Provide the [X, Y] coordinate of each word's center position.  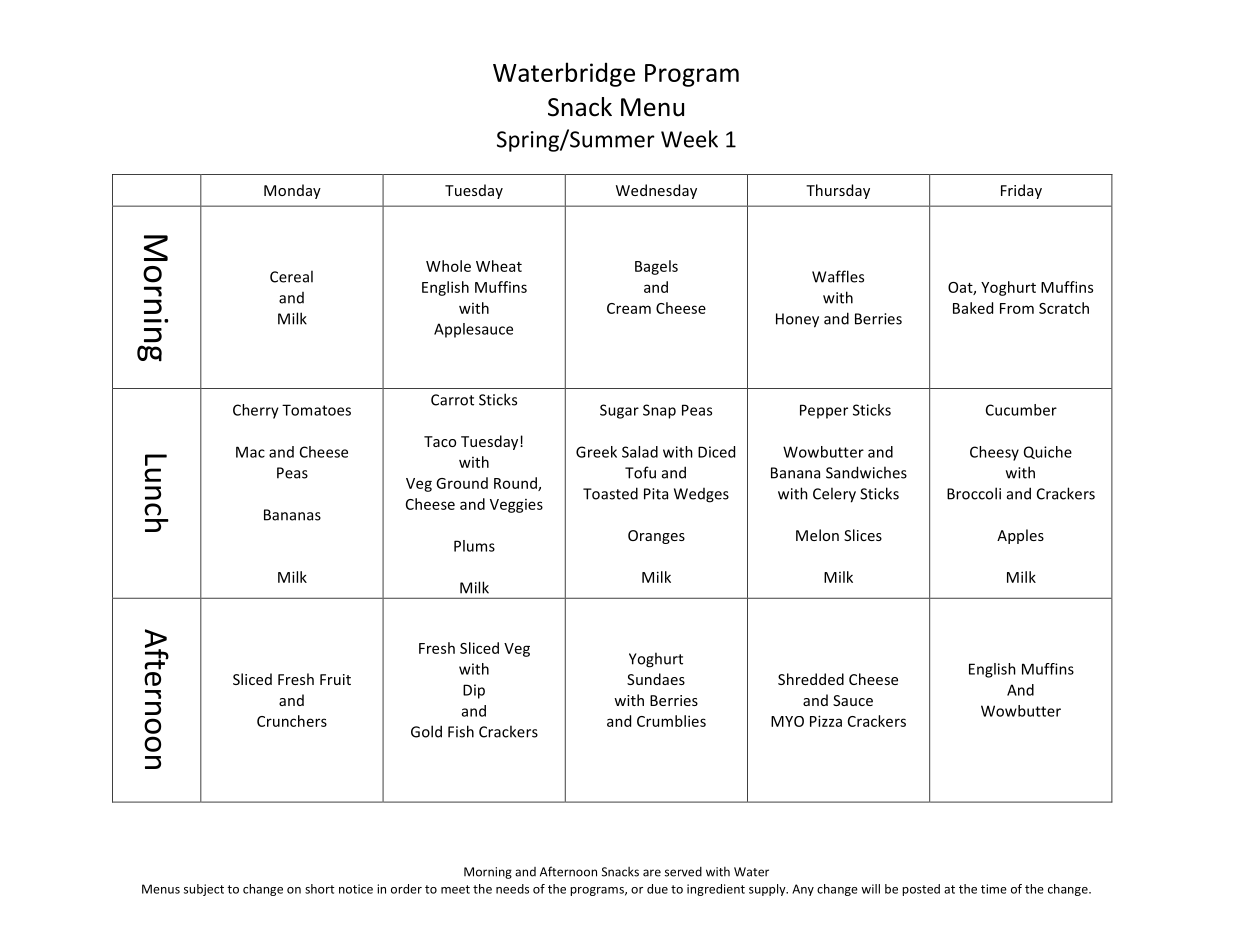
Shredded [811, 679]
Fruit [335, 679]
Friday [1021, 191]
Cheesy [994, 453]
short [319, 889]
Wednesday [656, 191]
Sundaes [656, 679]
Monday [292, 191]
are [652, 873]
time [994, 889]
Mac [250, 452]
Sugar [619, 411]
